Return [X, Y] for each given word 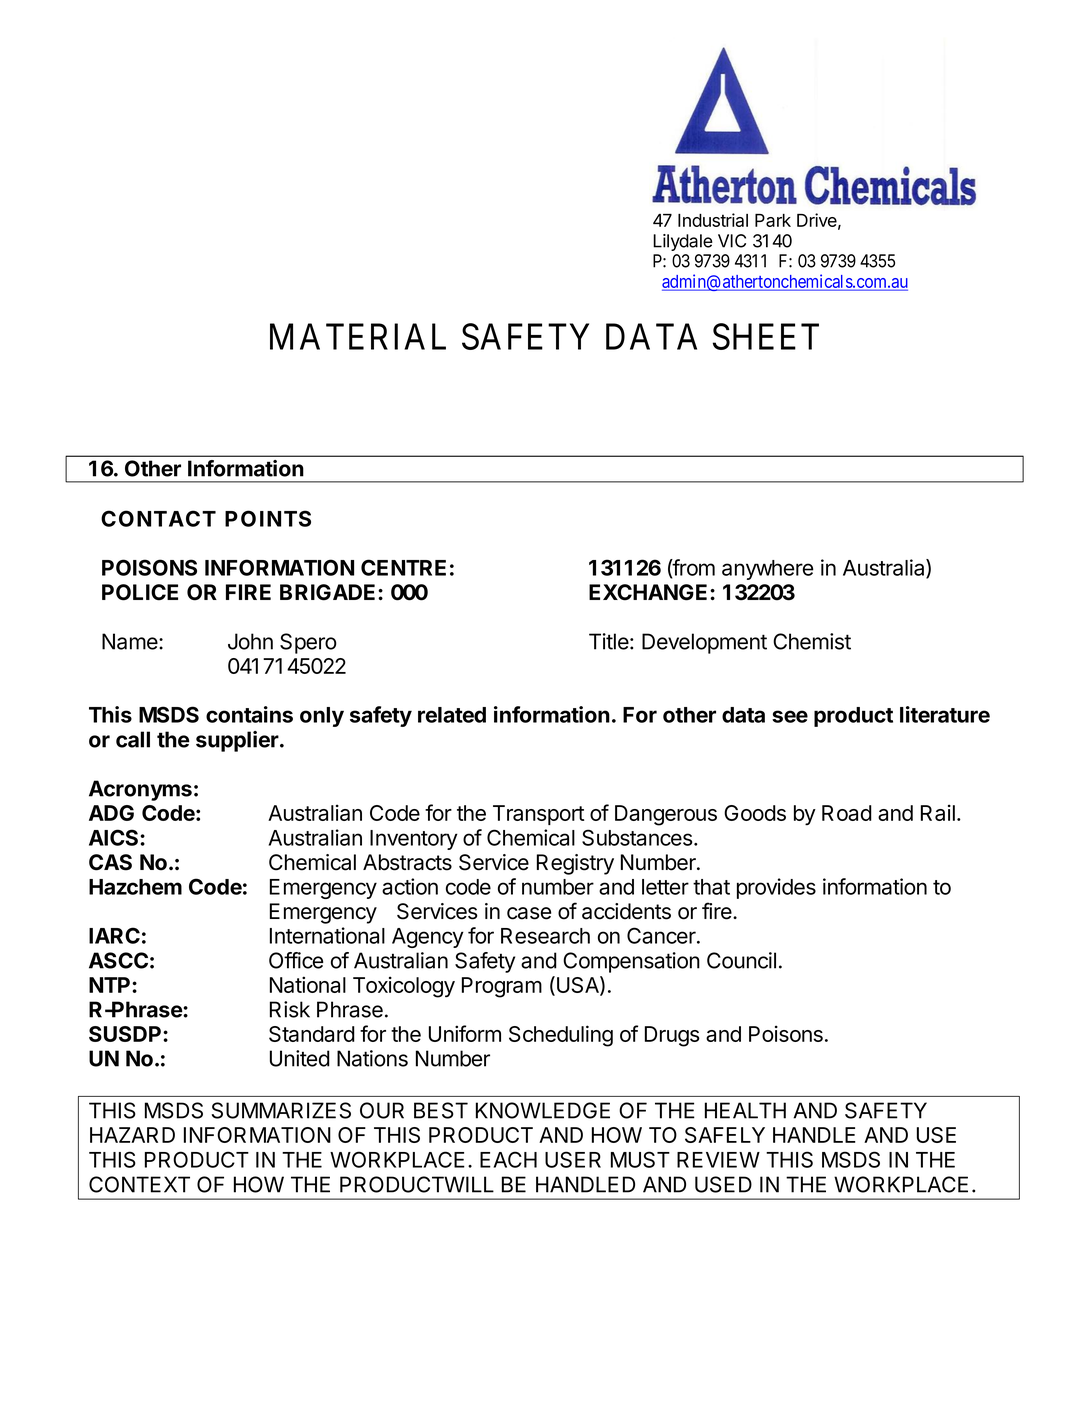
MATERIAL [358, 336]
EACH [508, 1159]
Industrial [713, 220]
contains [249, 714]
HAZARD [132, 1135]
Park [773, 220]
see [790, 716]
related [452, 715]
